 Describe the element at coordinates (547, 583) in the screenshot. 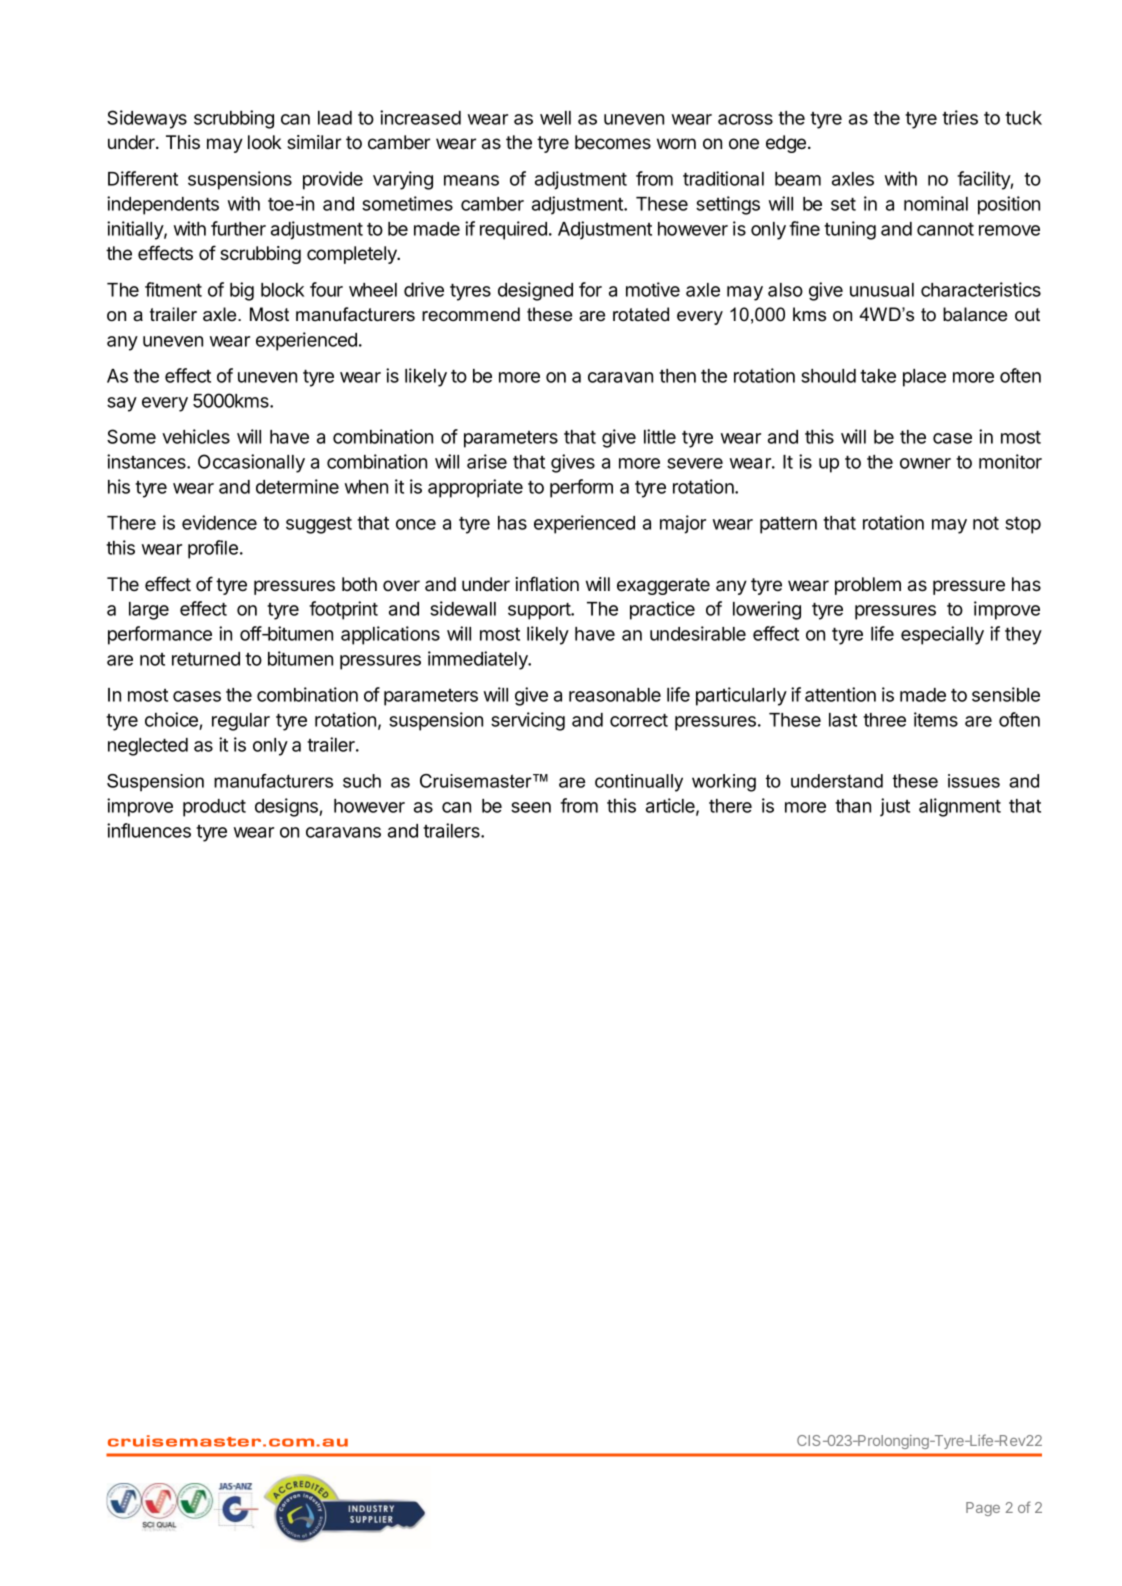

I see `inflation` at that location.
